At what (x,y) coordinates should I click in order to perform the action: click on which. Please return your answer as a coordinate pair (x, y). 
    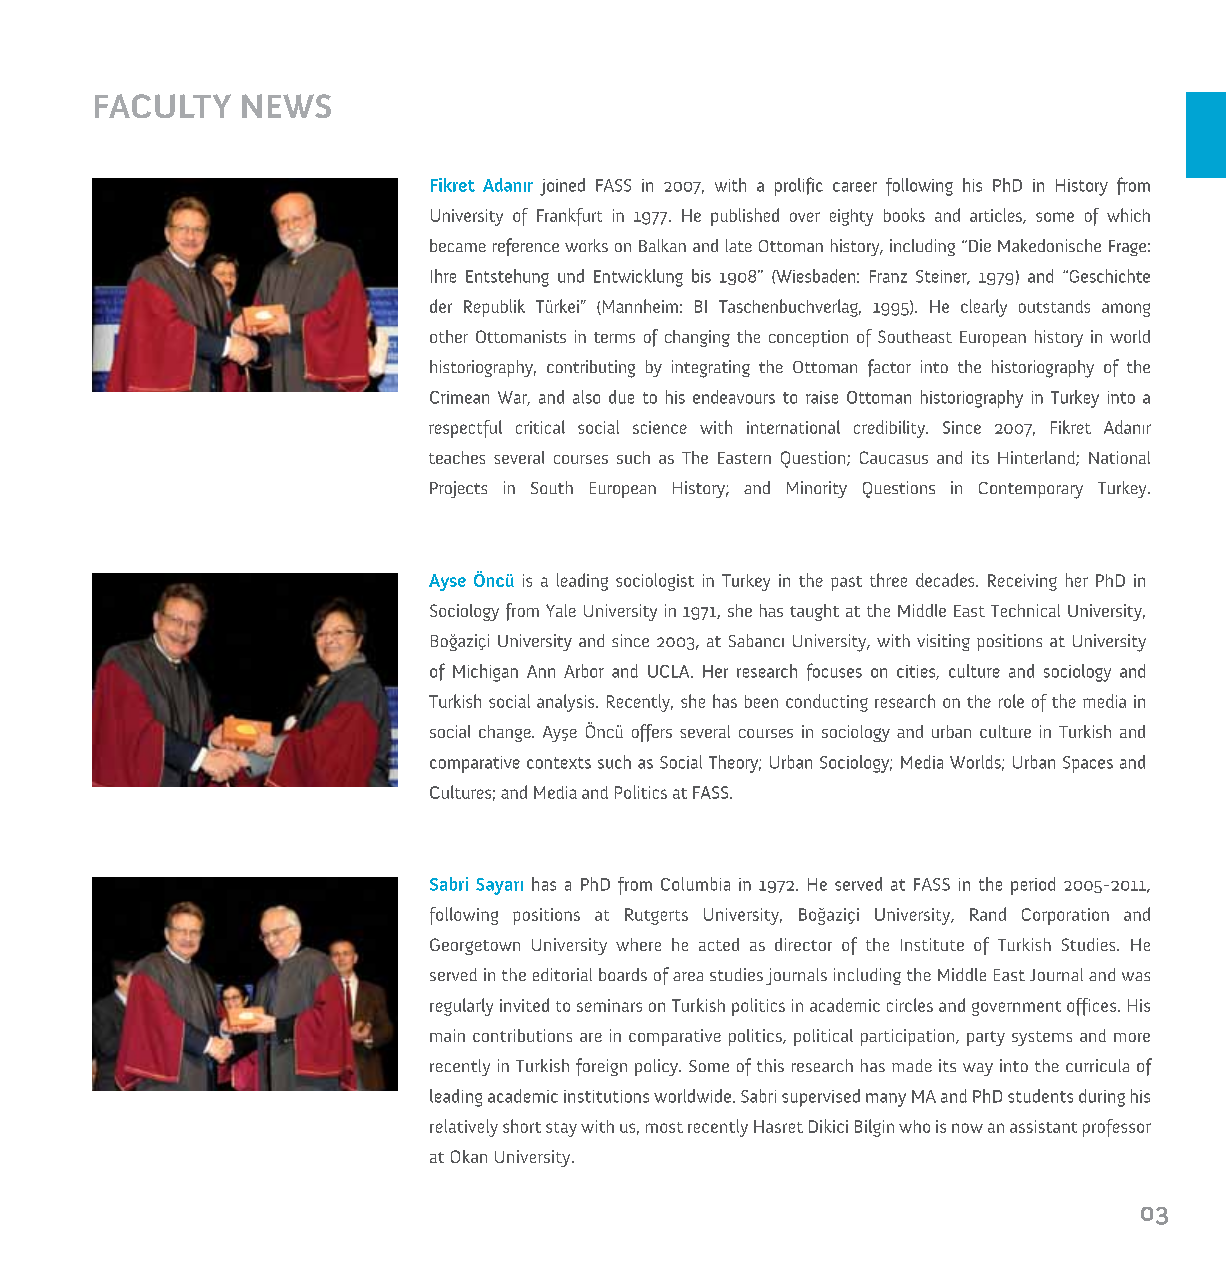
    Looking at the image, I should click on (1128, 215).
